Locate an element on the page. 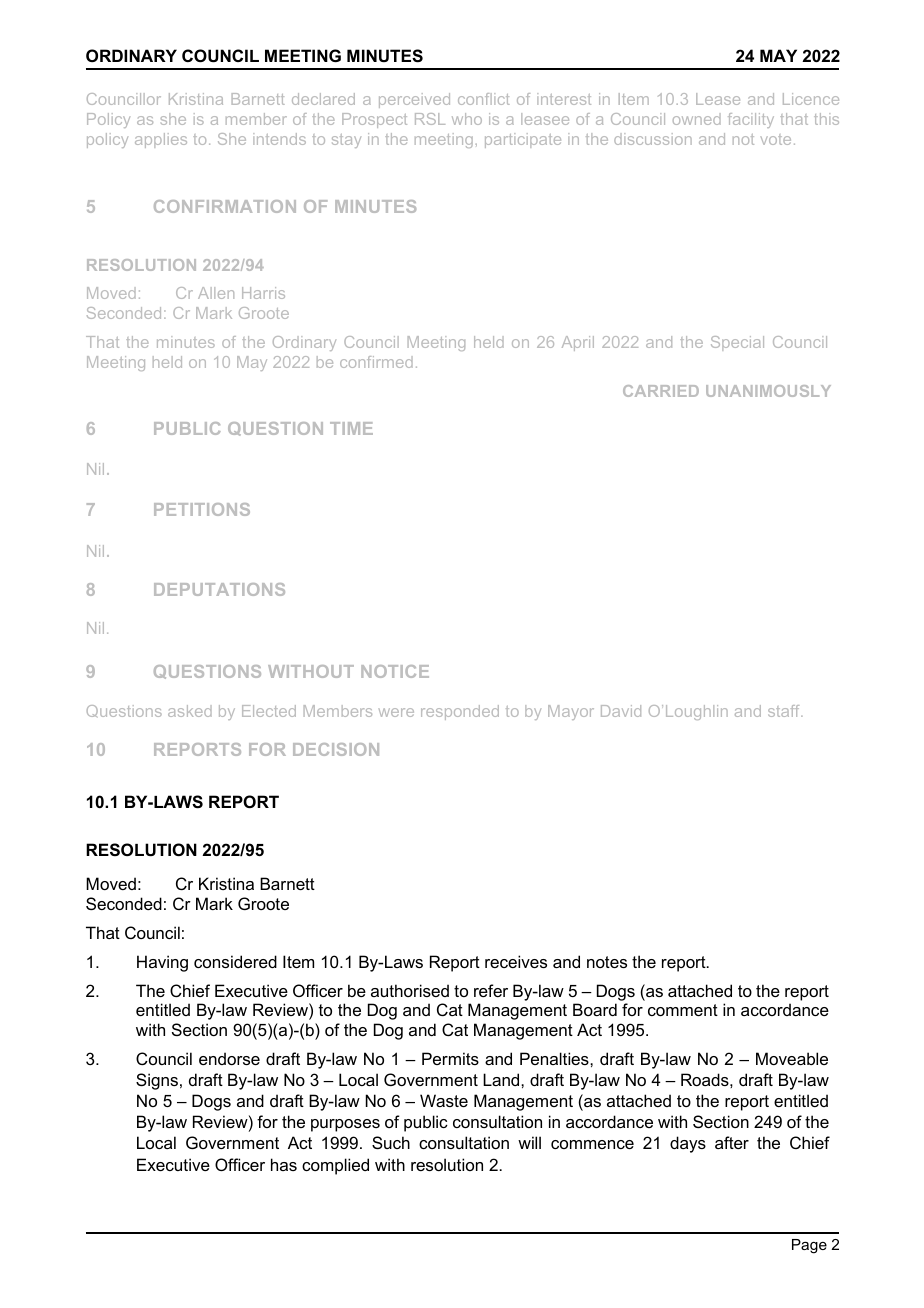  has is located at coordinates (284, 1164).
